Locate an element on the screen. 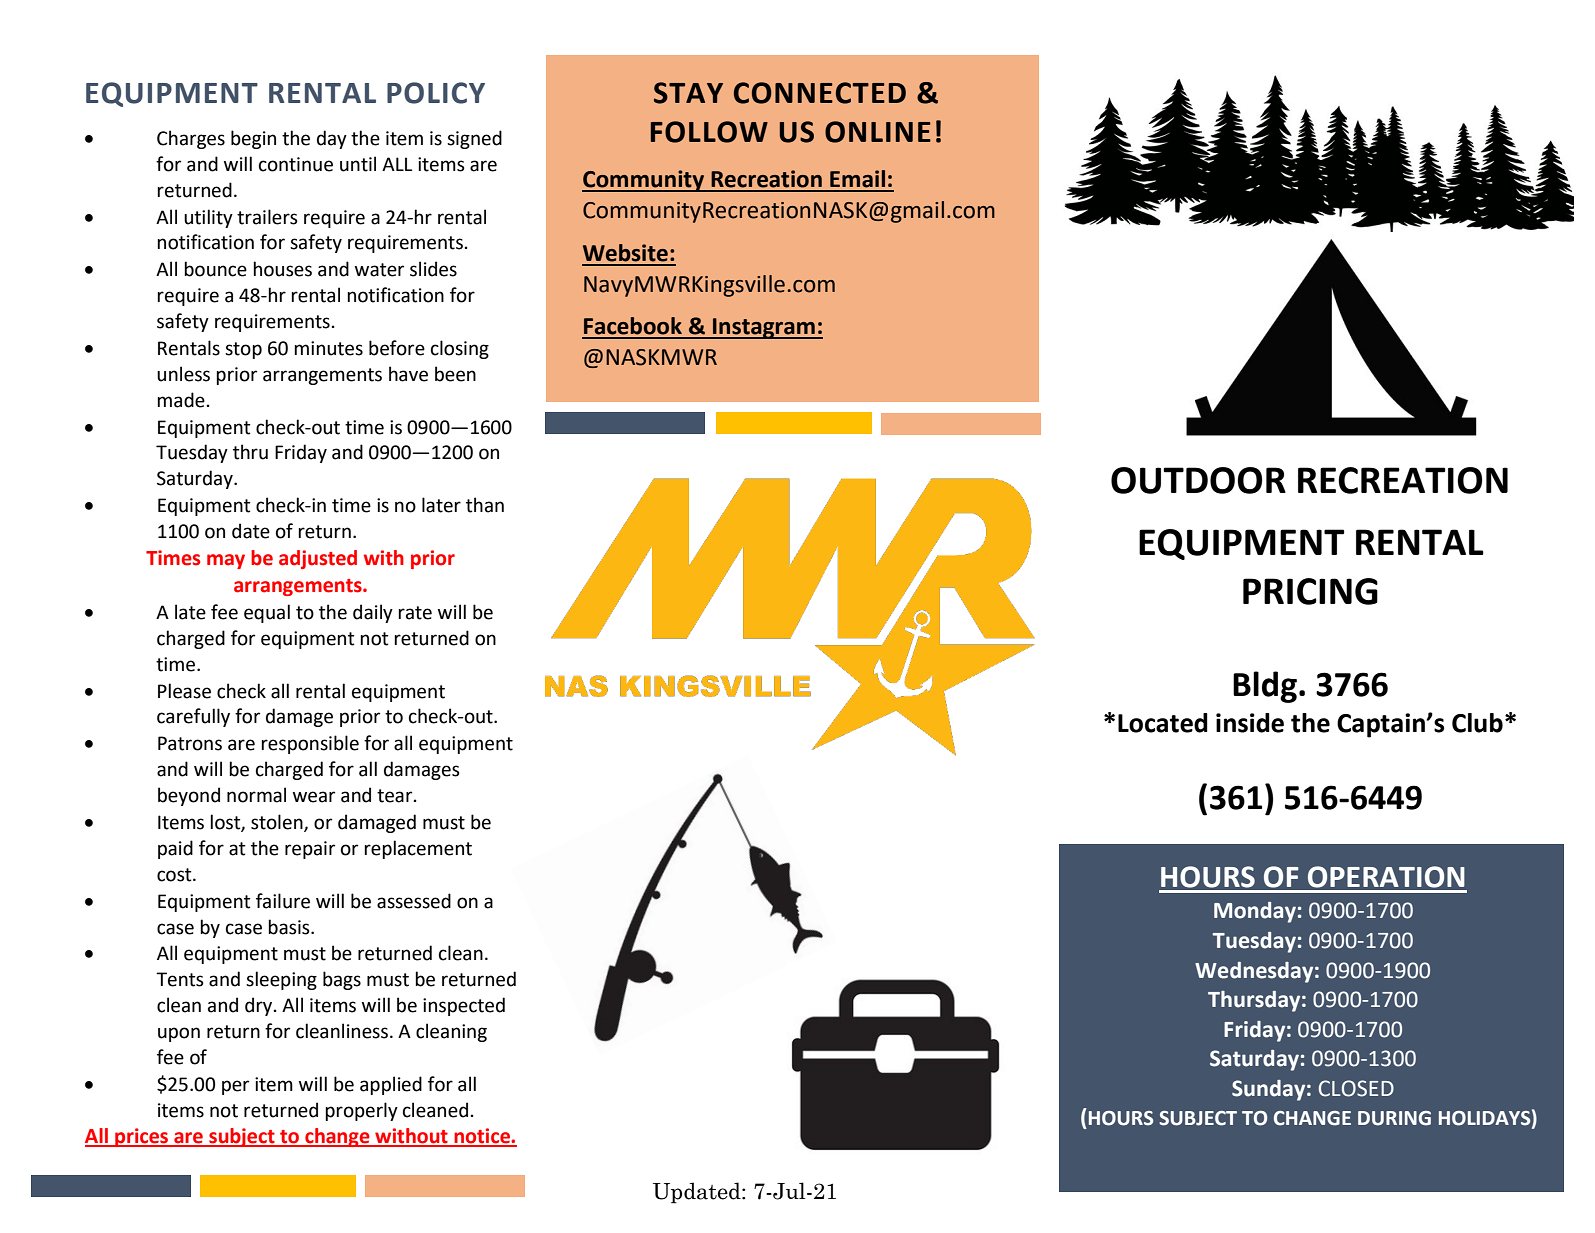 Image resolution: width=1595 pixels, height=1233 pixels. PRICING is located at coordinates (1310, 591).
